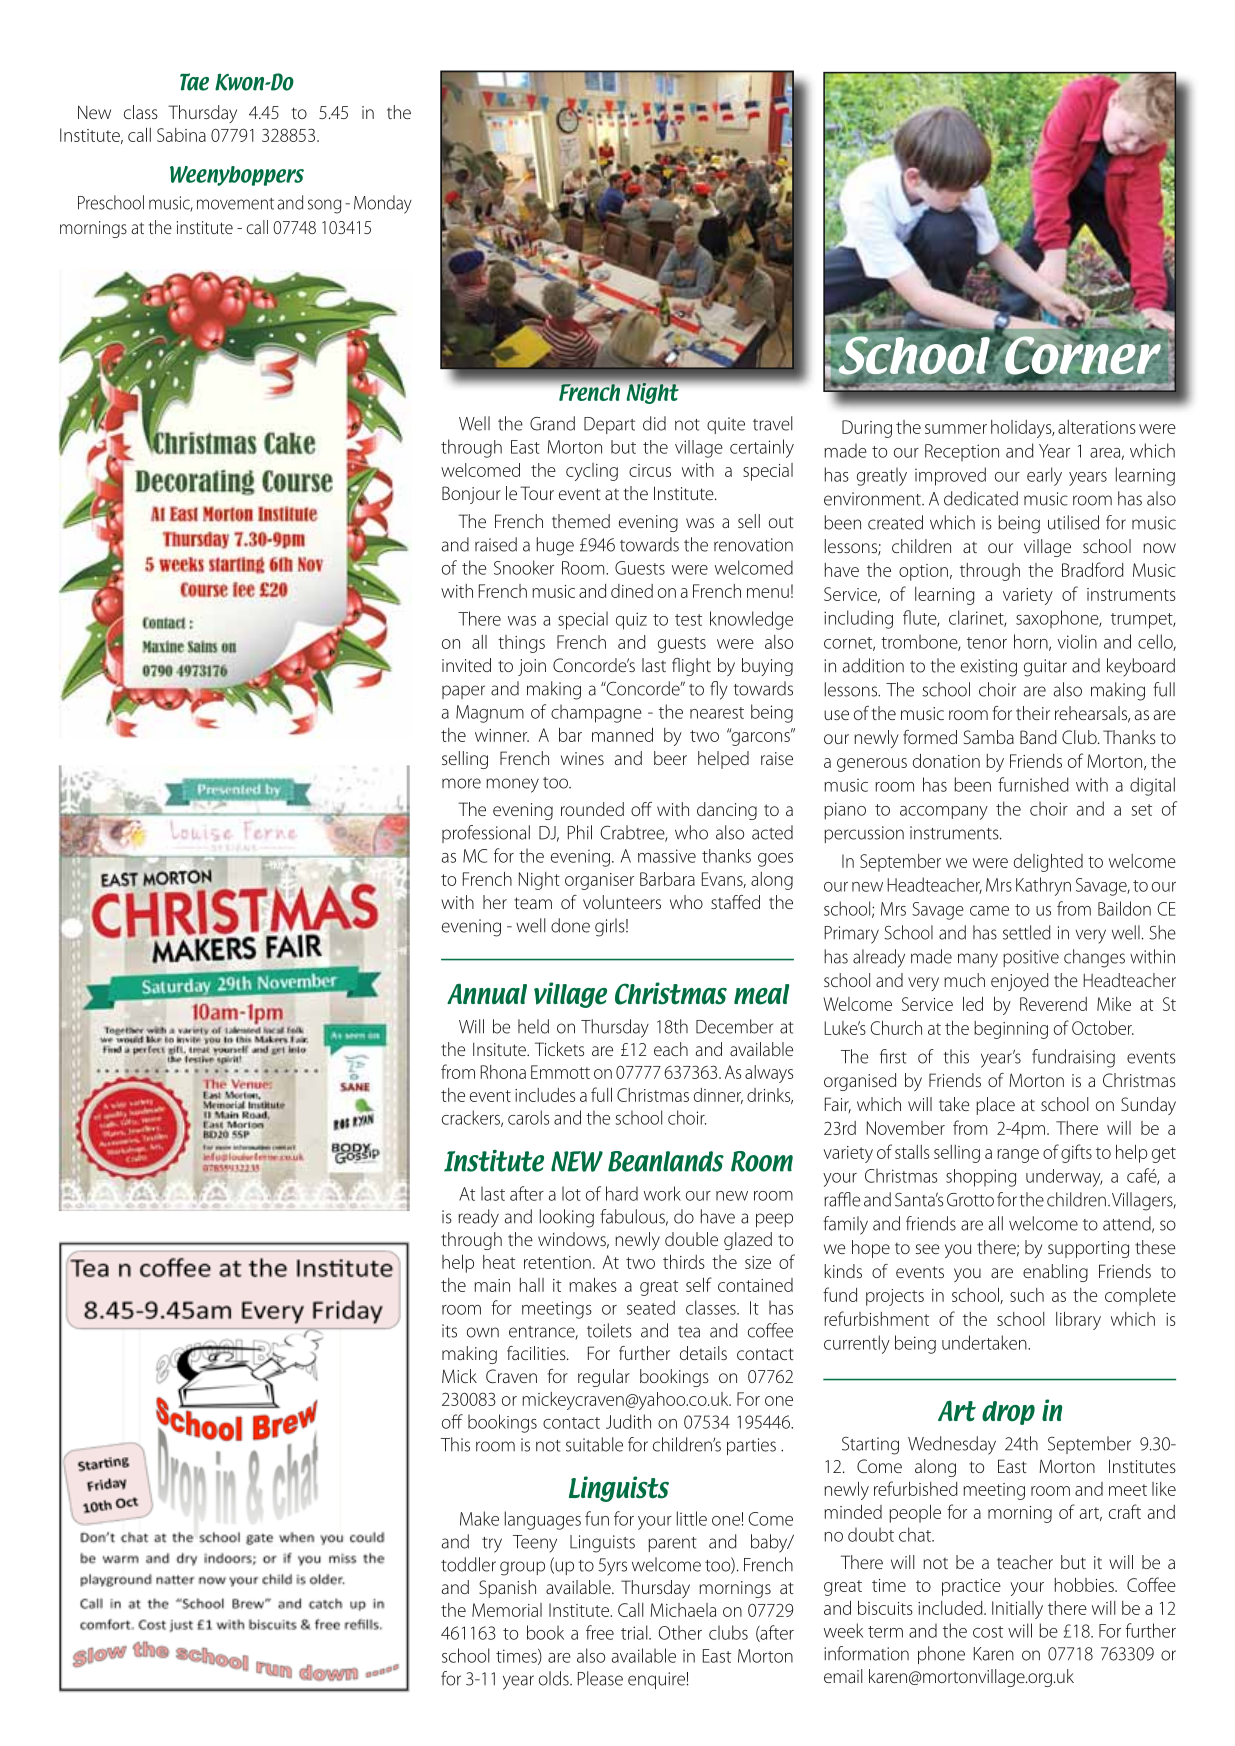 The width and height of the screenshot is (1235, 1746). Describe the element at coordinates (528, 1117) in the screenshot. I see `carols` at that location.
